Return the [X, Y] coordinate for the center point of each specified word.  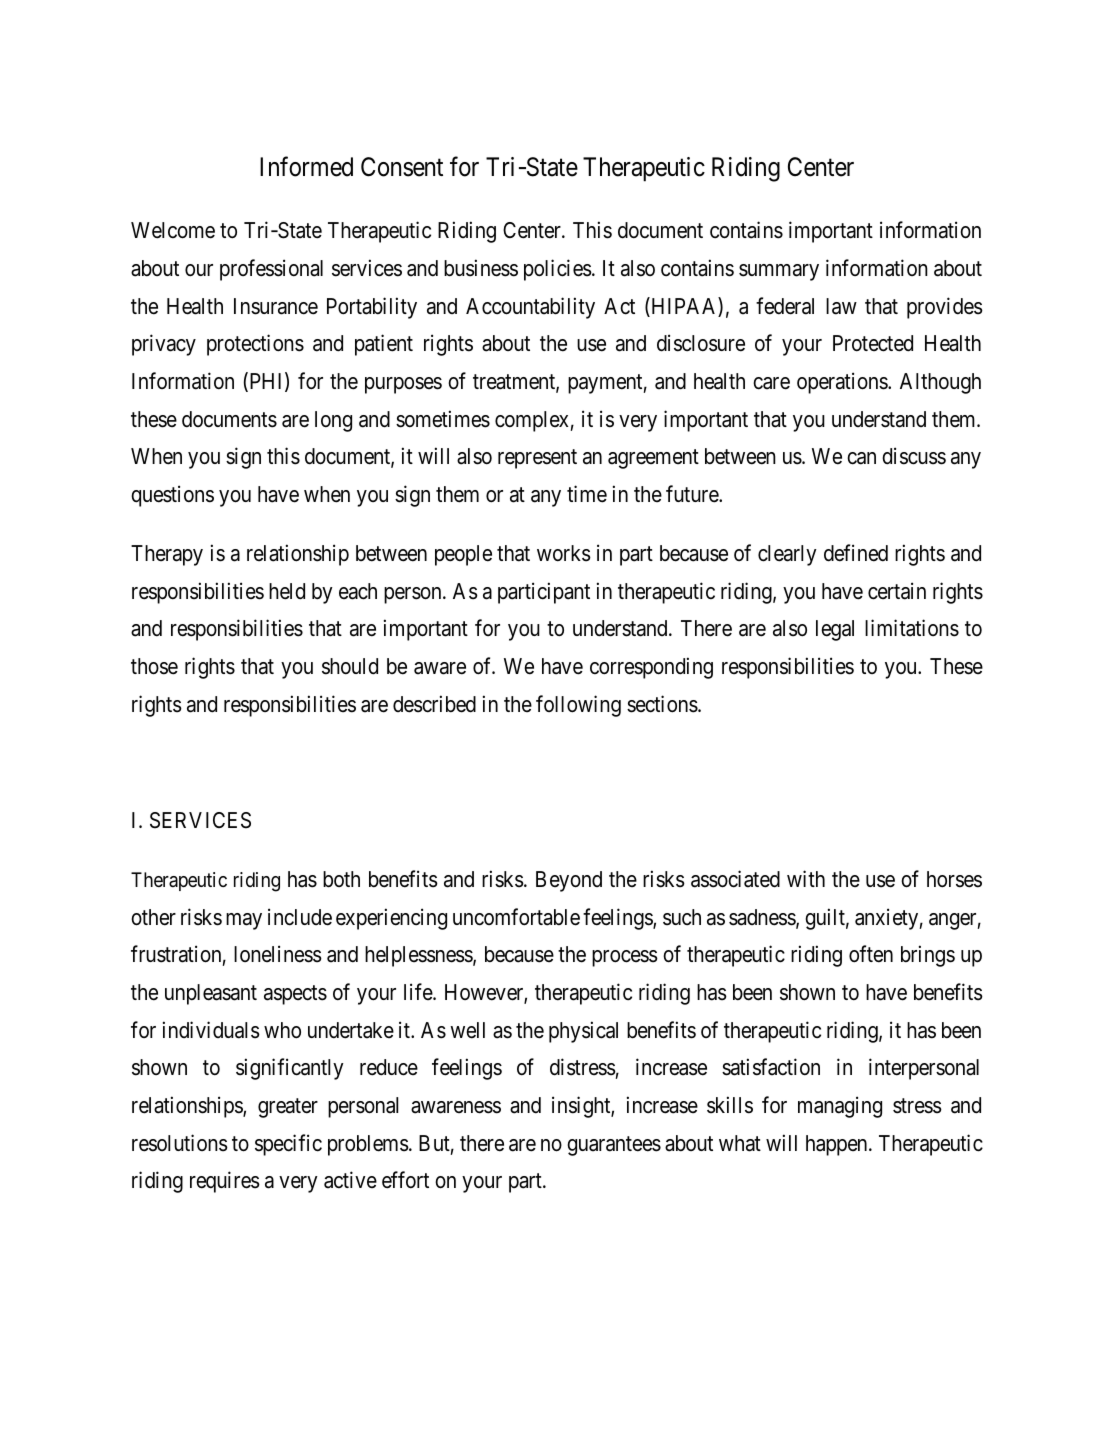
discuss [914, 456]
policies [558, 270]
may [244, 921]
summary [779, 272]
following [578, 706]
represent [537, 459]
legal [835, 630]
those [154, 666]
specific [288, 1145]
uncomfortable [516, 917]
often [871, 954]
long [333, 421]
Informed [306, 167]
